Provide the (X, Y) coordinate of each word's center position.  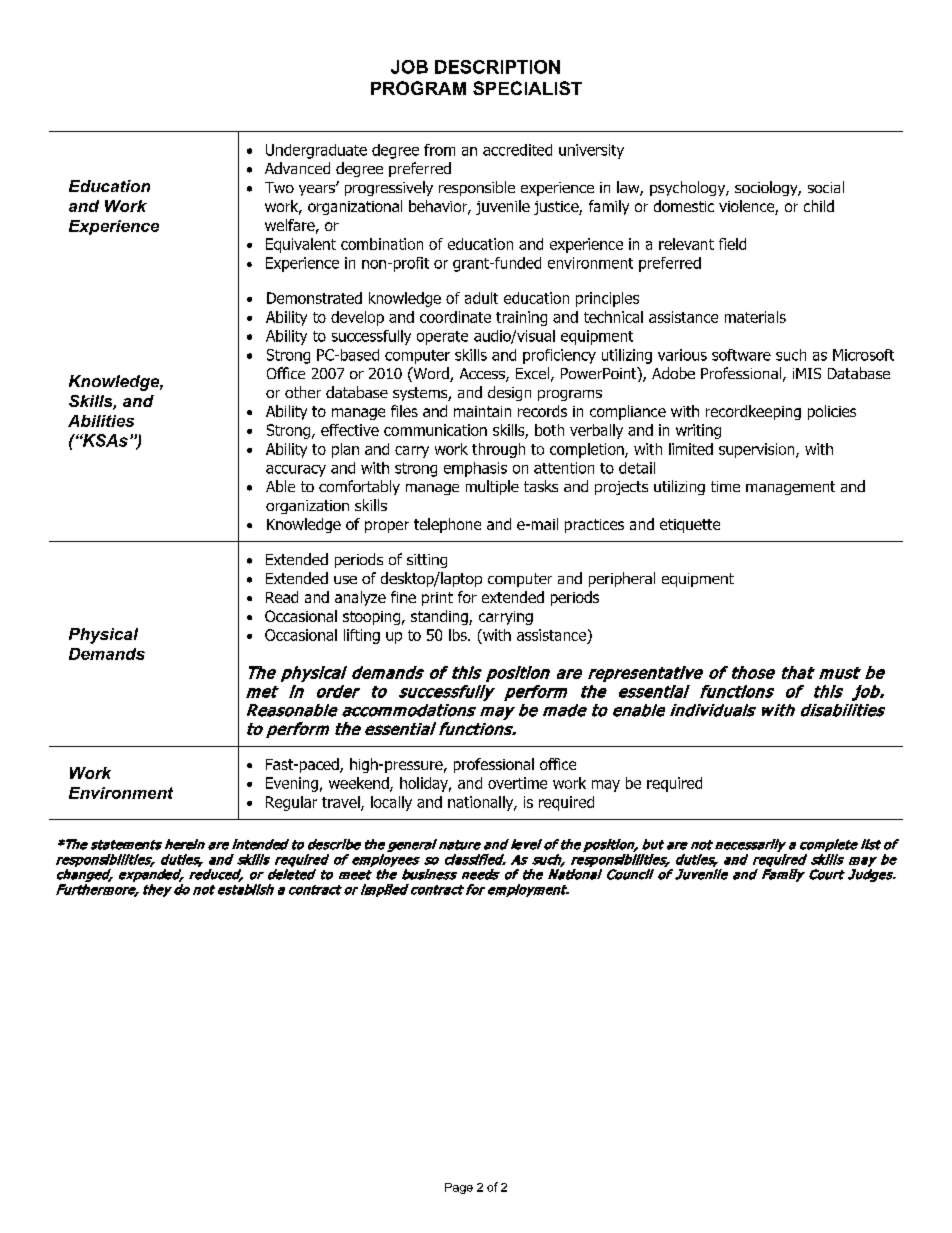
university (591, 151)
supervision (758, 450)
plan (345, 450)
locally (391, 803)
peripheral (622, 579)
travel (342, 803)
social (826, 187)
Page (459, 1188)
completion (588, 450)
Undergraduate (316, 151)
